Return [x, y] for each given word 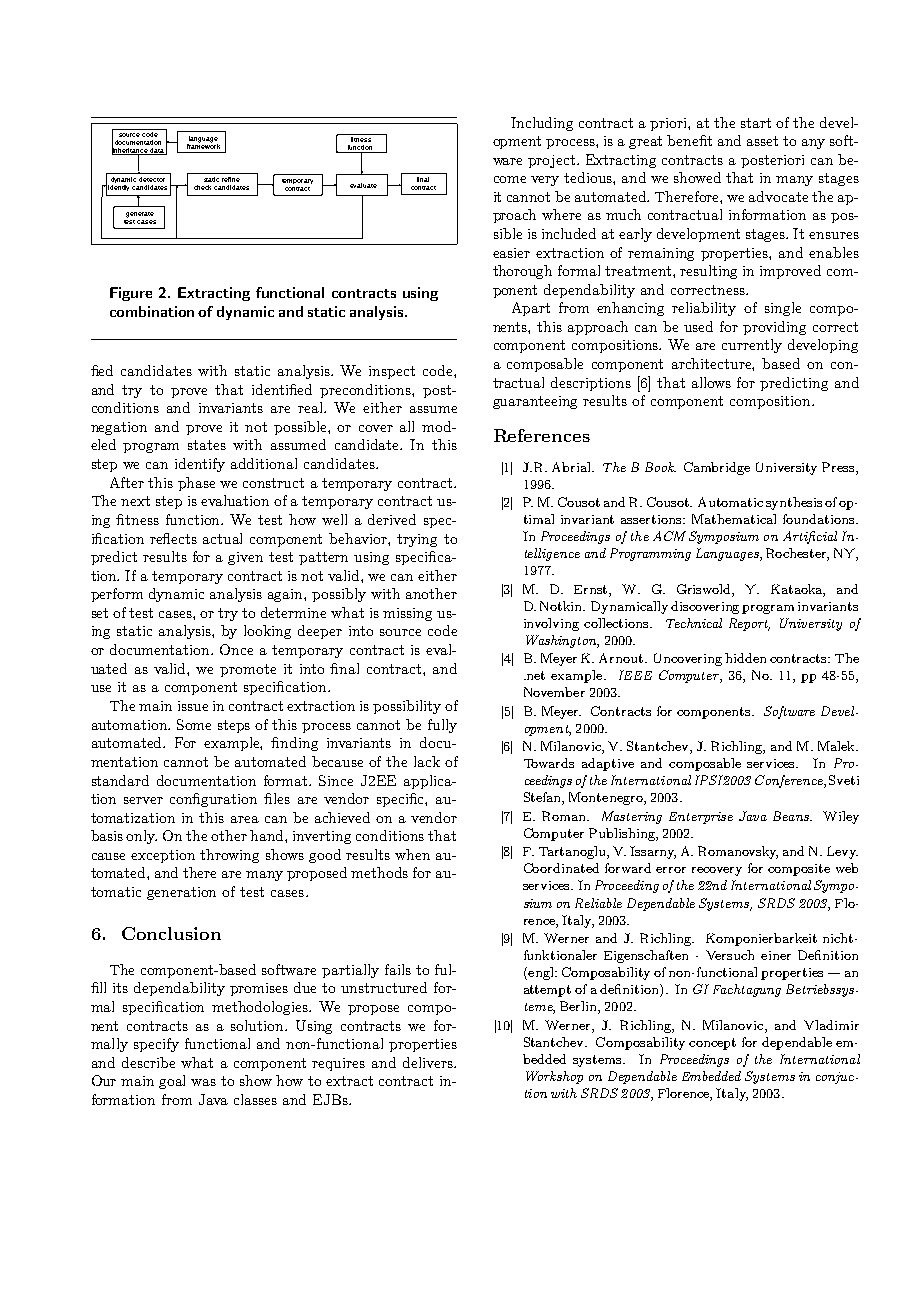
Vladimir [831, 1025]
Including [542, 124]
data [157, 151]
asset [762, 141]
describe [148, 1062]
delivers [429, 1062]
